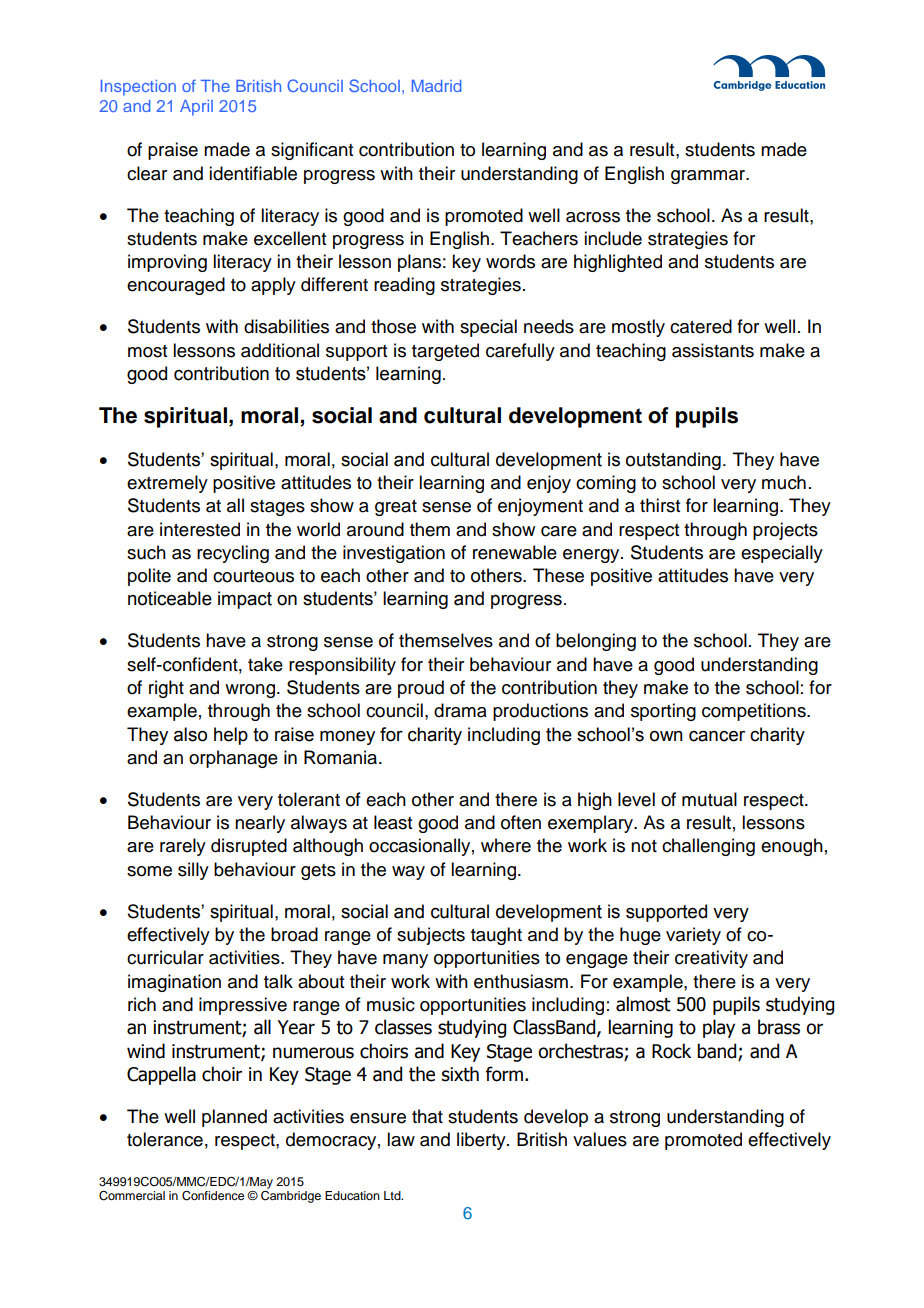 The image size is (924, 1308). Describe the element at coordinates (437, 86) in the page. I see `Madrid` at that location.
